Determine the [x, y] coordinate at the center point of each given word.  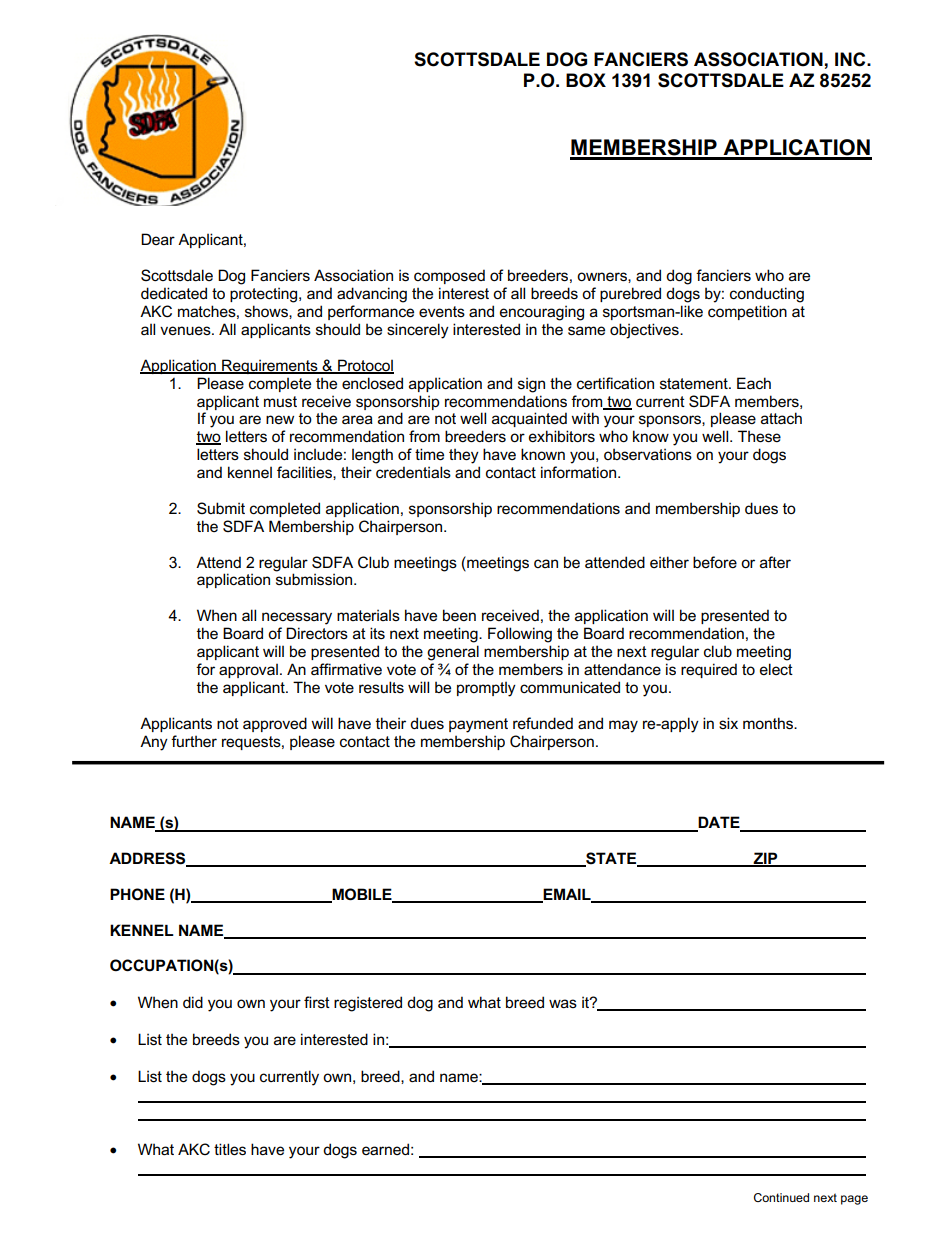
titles [230, 1149]
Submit [221, 508]
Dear [158, 239]
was [563, 1003]
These [759, 436]
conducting [767, 295]
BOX [586, 80]
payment [478, 725]
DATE [719, 823]
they [464, 456]
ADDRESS [148, 859]
